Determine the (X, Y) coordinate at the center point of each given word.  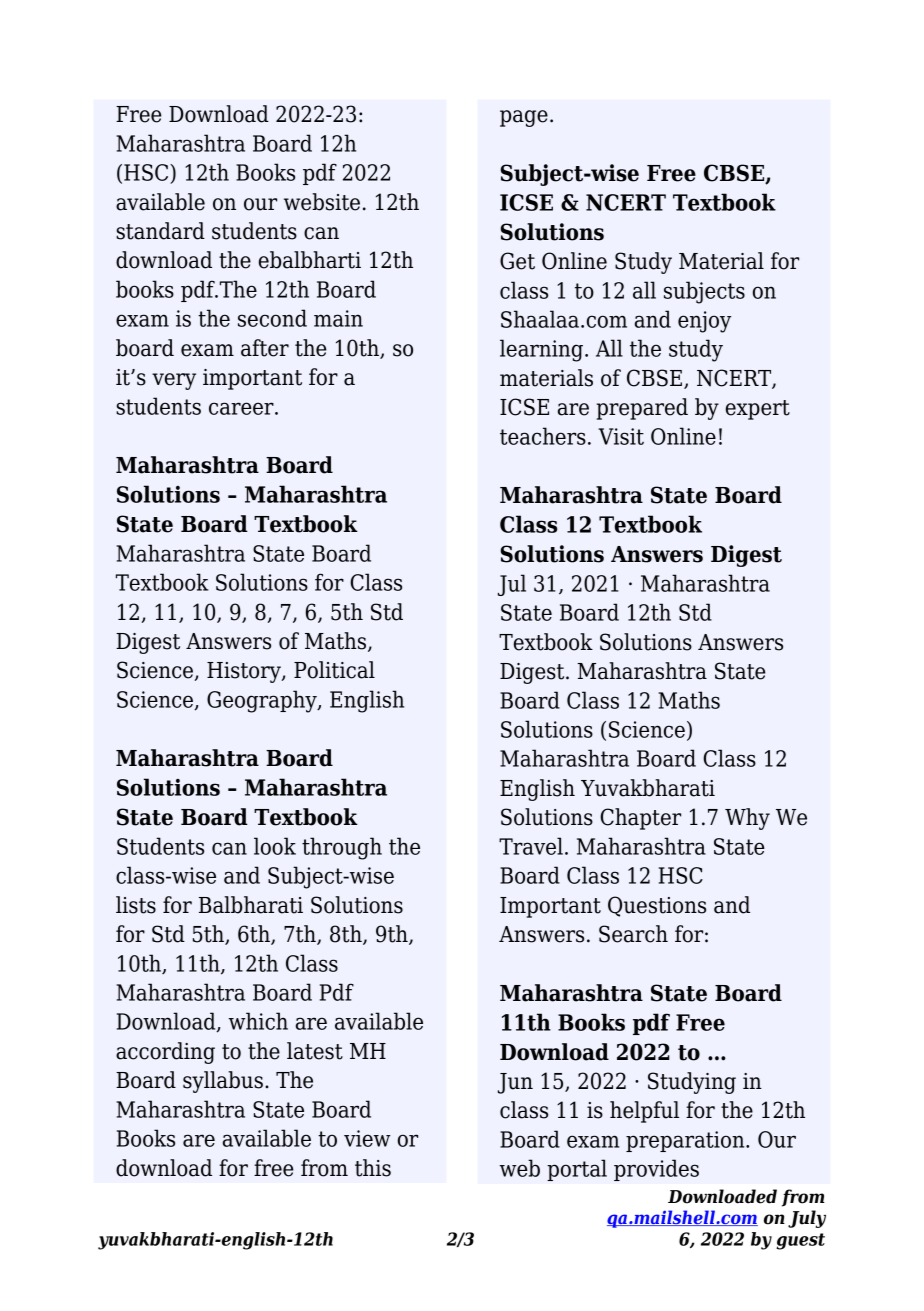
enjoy (704, 322)
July (807, 1219)
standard (160, 231)
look (275, 846)
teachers (543, 436)
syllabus (223, 1082)
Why (747, 819)
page (524, 118)
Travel (531, 846)
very (174, 381)
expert (758, 410)
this (373, 1168)
